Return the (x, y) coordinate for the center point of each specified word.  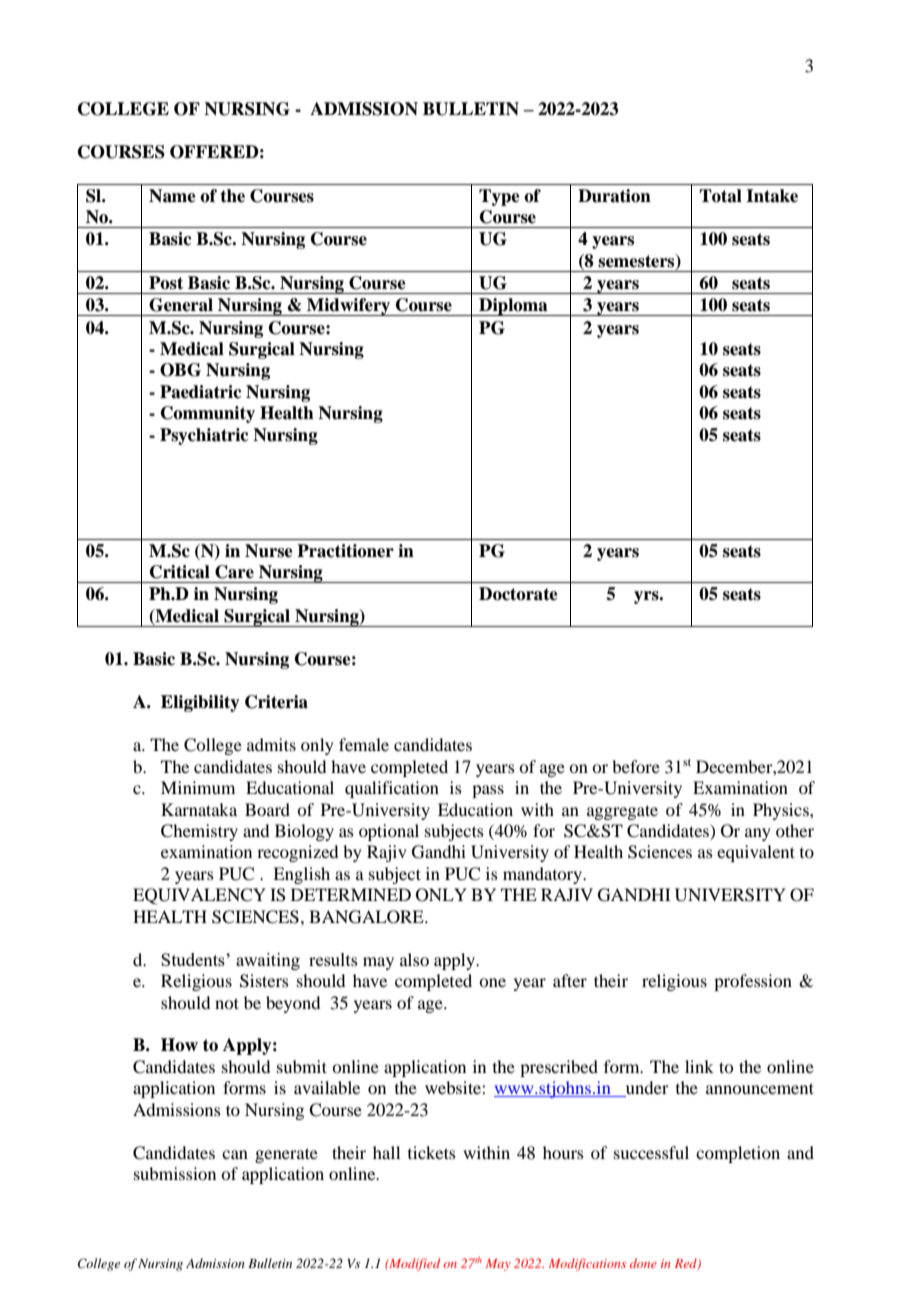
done (643, 1263)
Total (720, 196)
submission (175, 1173)
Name (172, 196)
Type (499, 197)
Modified (413, 1264)
